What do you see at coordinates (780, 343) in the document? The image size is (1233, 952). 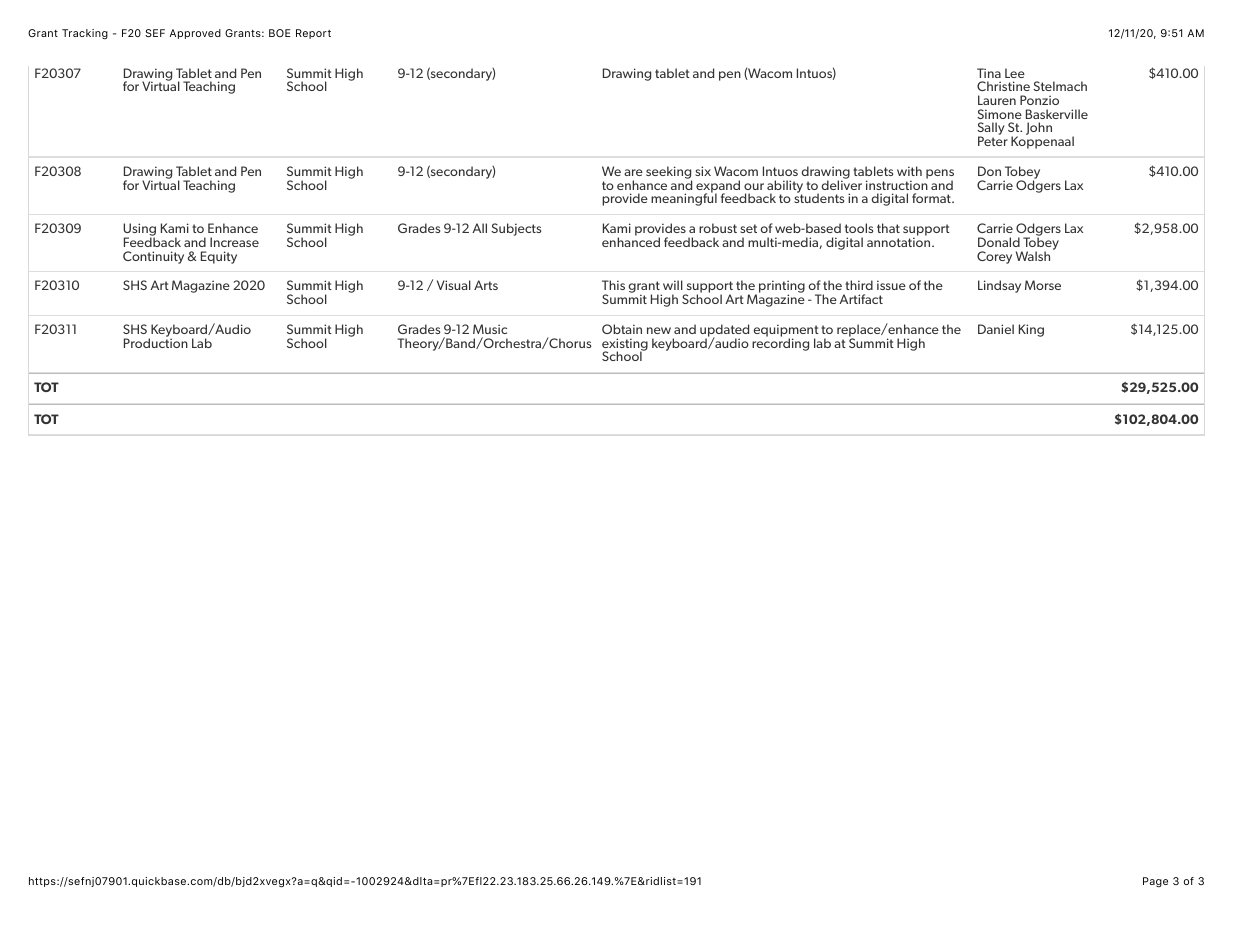 I see `recording` at bounding box center [780, 343].
